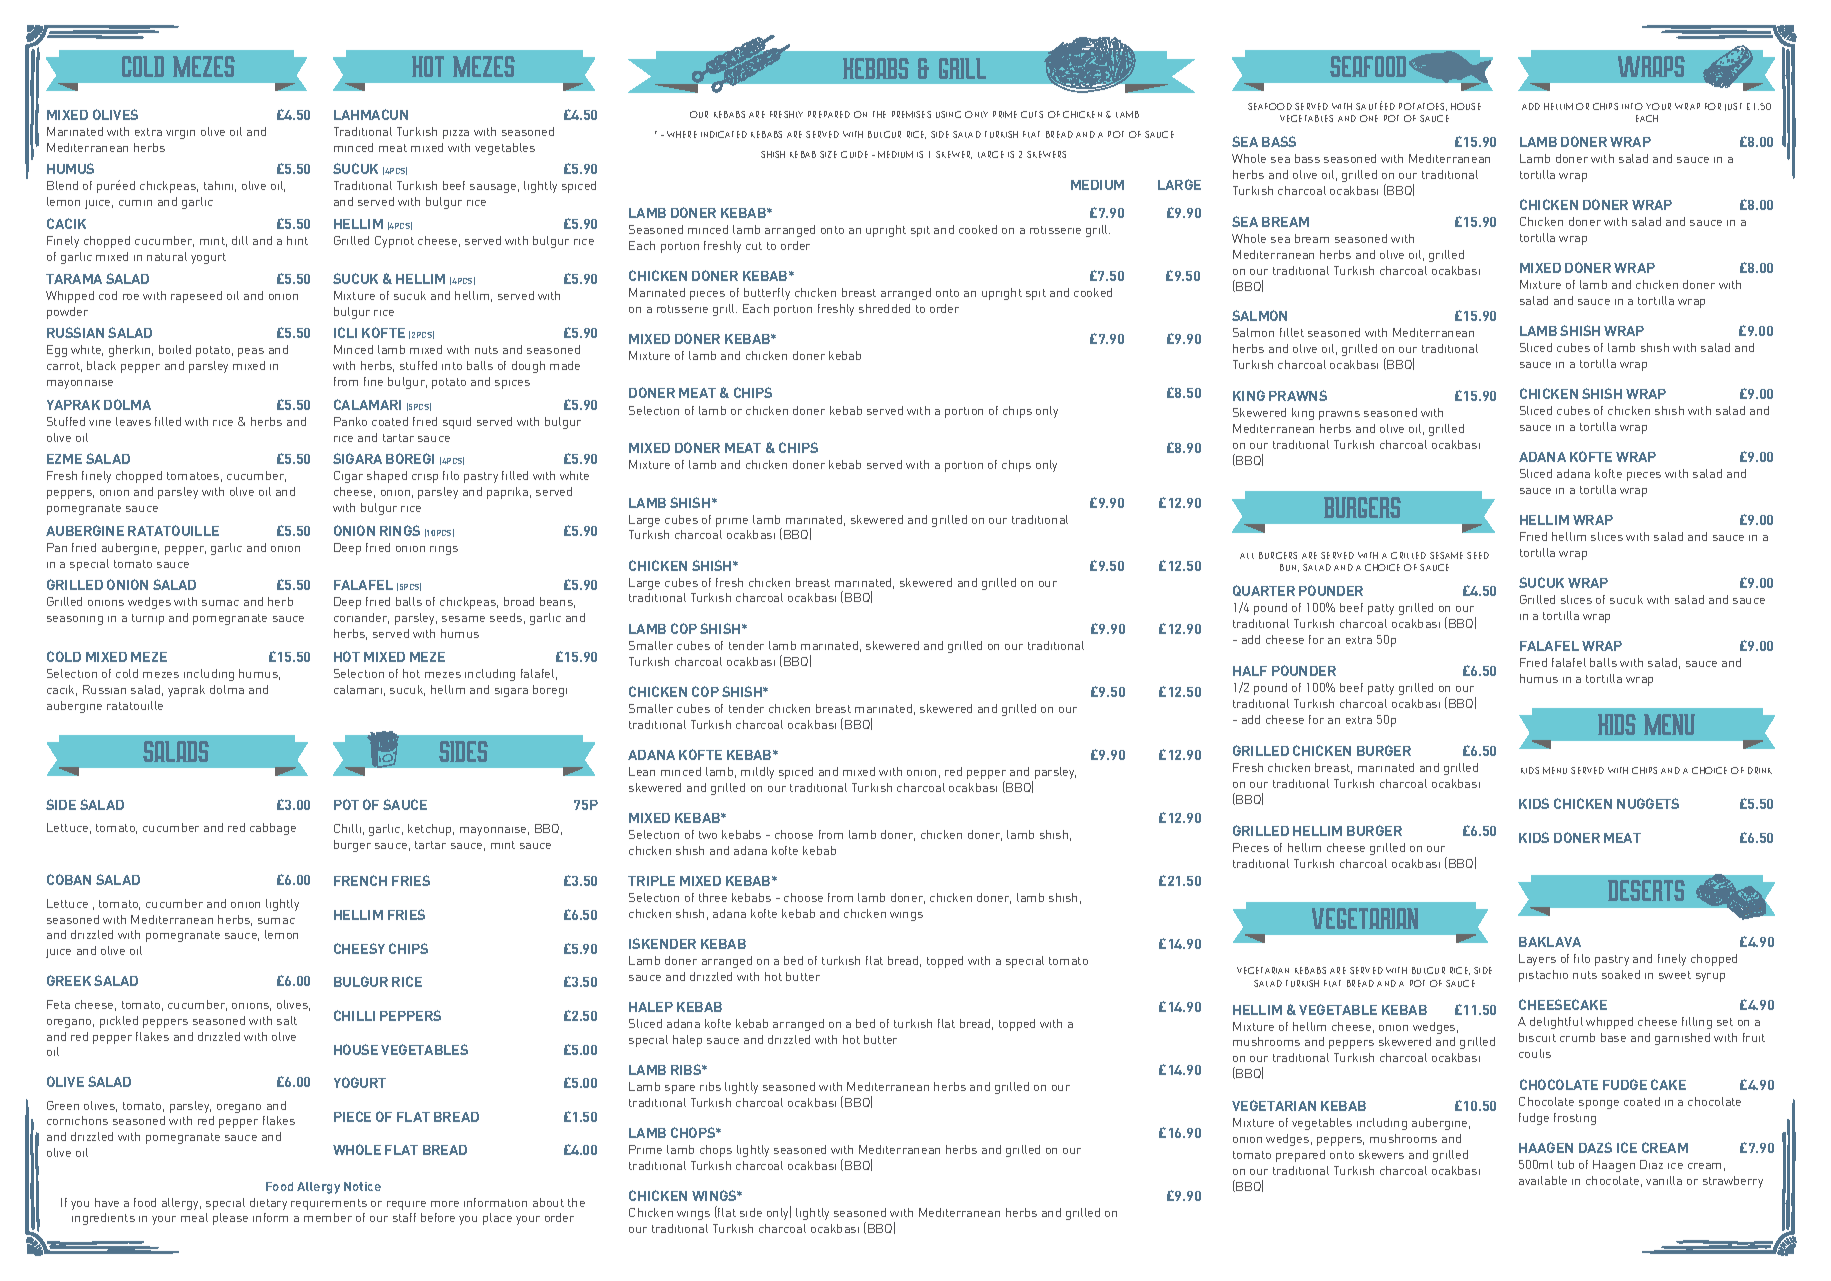 Image resolution: width=1831 pixels, height=1281 pixels. I want to click on GUIDE, so click(854, 154).
